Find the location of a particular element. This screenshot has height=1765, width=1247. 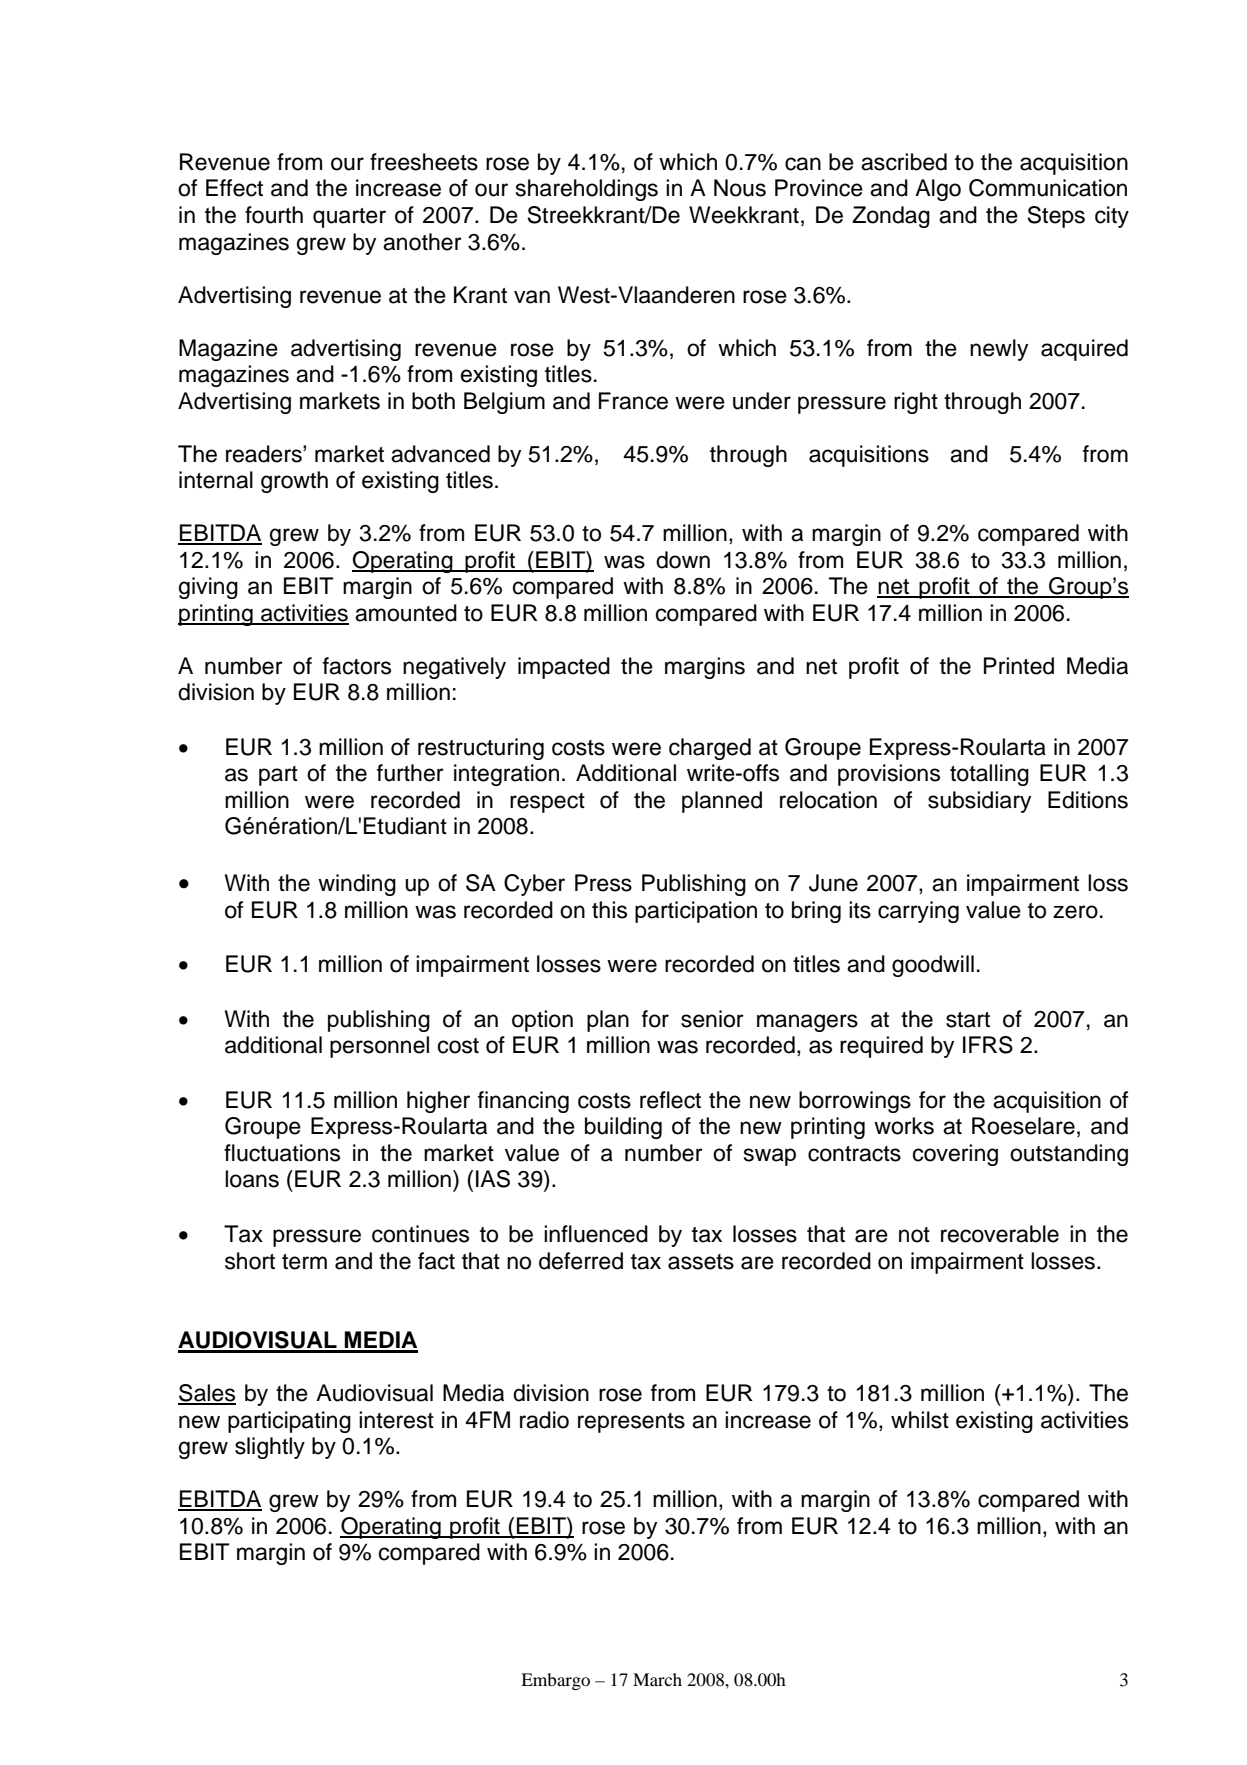

March is located at coordinates (657, 1679).
